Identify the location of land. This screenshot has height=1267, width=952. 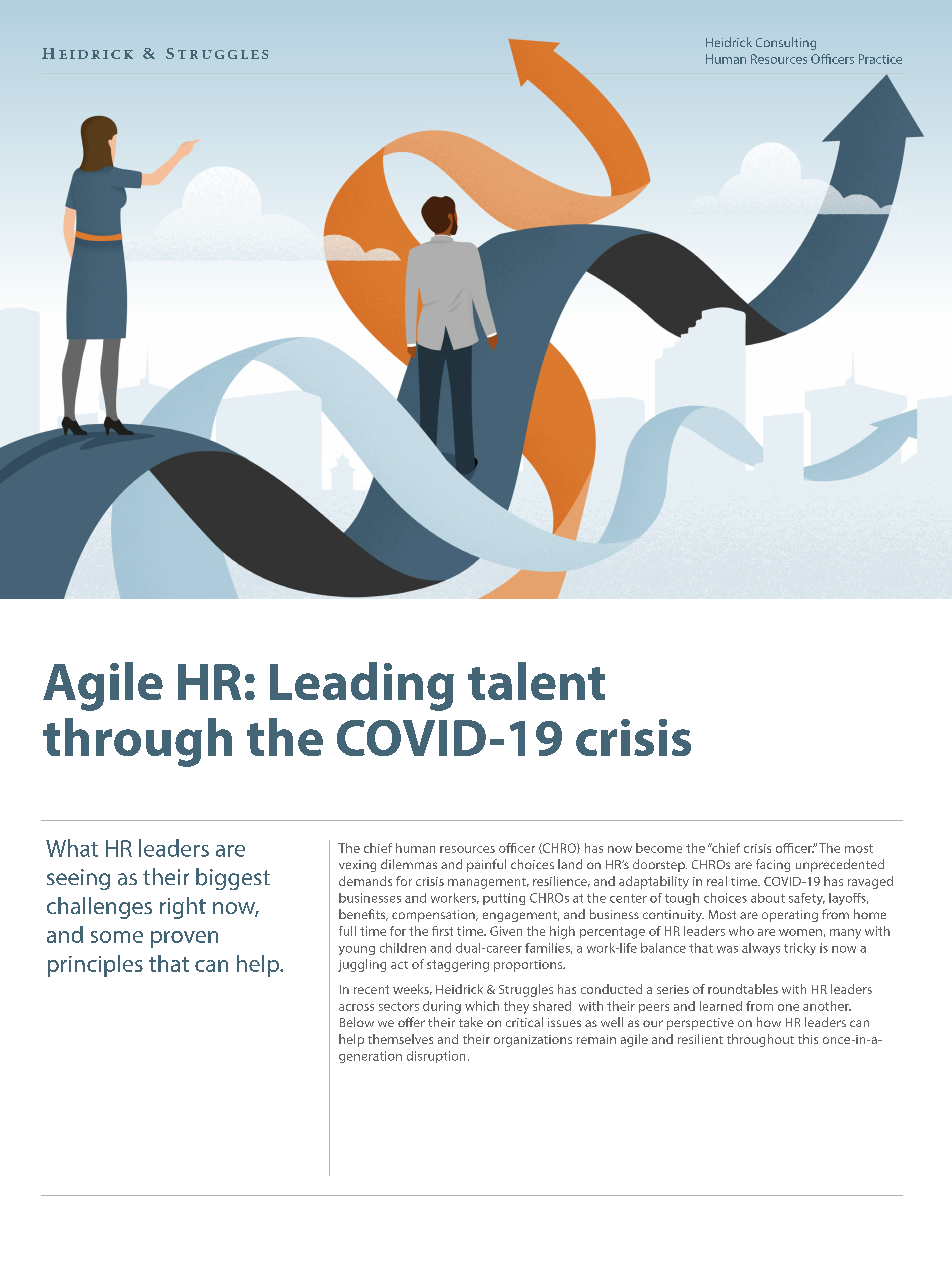
(570, 864).
